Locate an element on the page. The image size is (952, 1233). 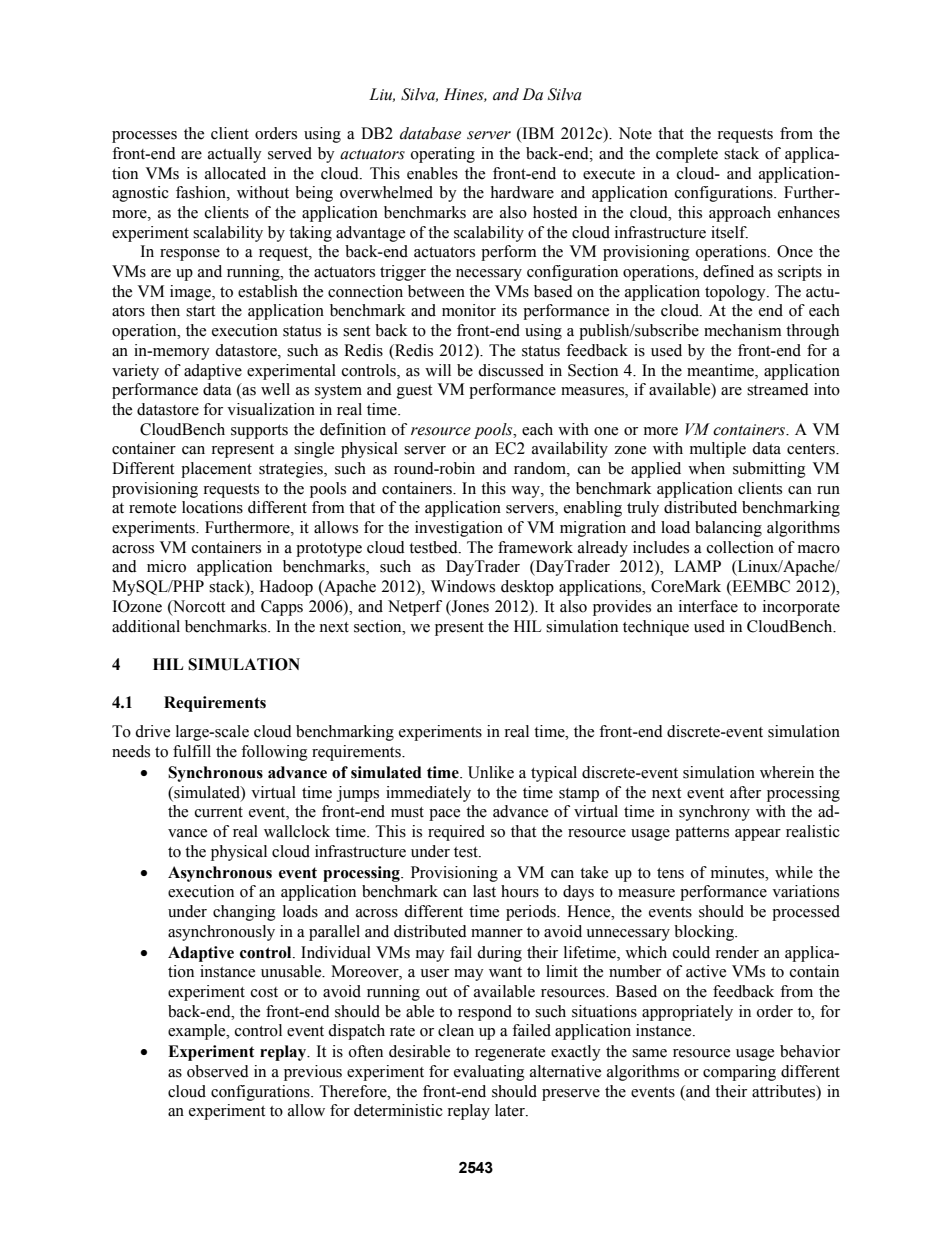
allocated is located at coordinates (235, 173).
